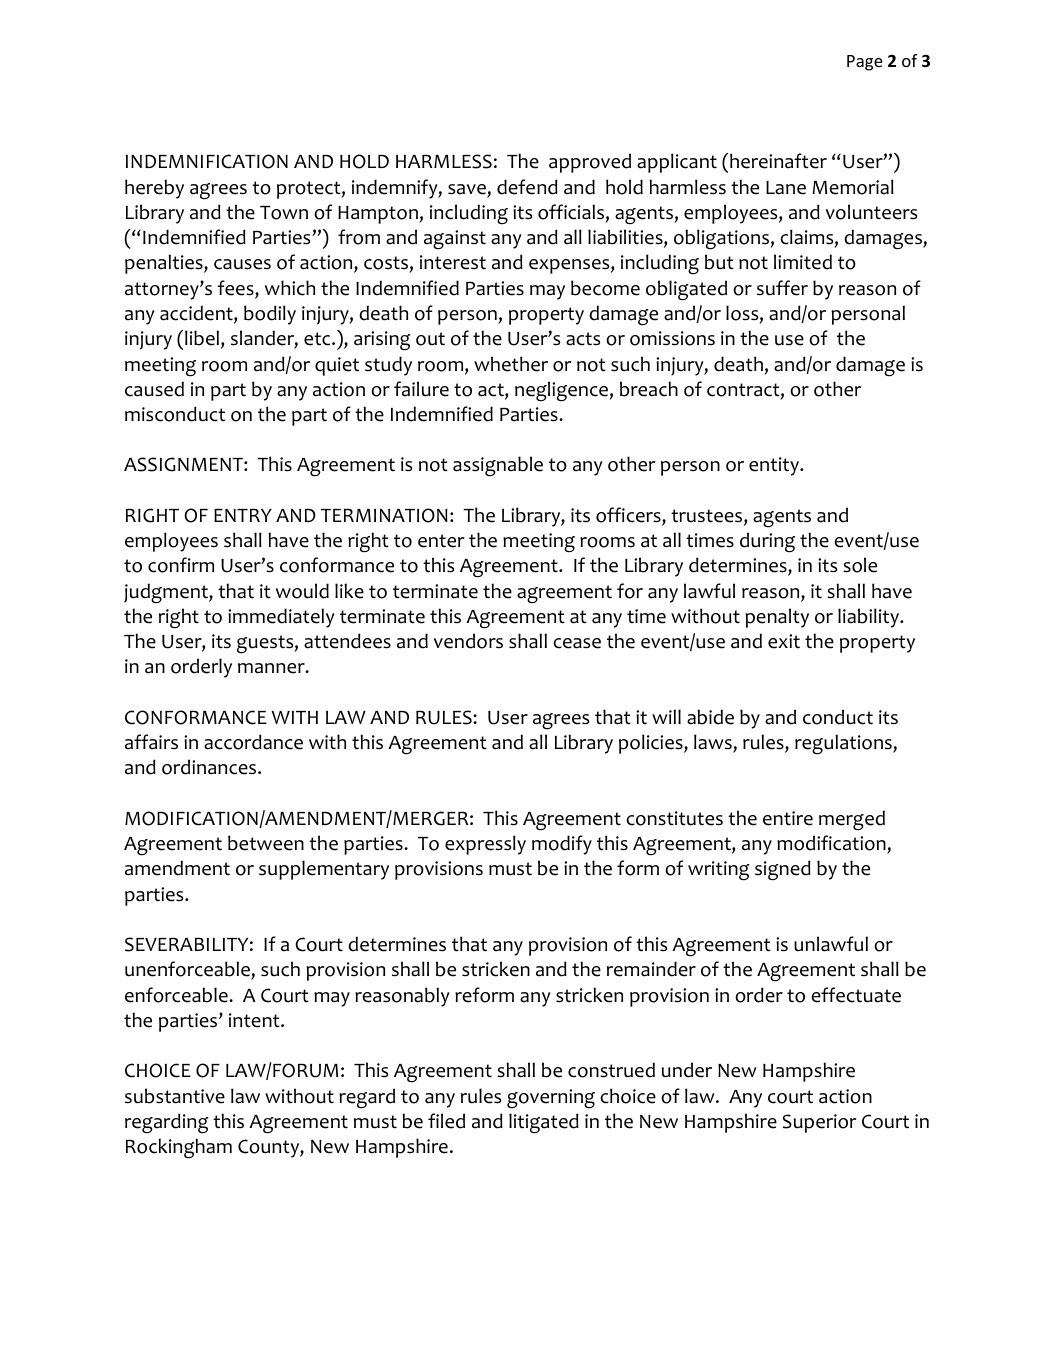 This screenshot has width=1055, height=1365. What do you see at coordinates (281, 618) in the screenshot?
I see `immediately` at bounding box center [281, 618].
